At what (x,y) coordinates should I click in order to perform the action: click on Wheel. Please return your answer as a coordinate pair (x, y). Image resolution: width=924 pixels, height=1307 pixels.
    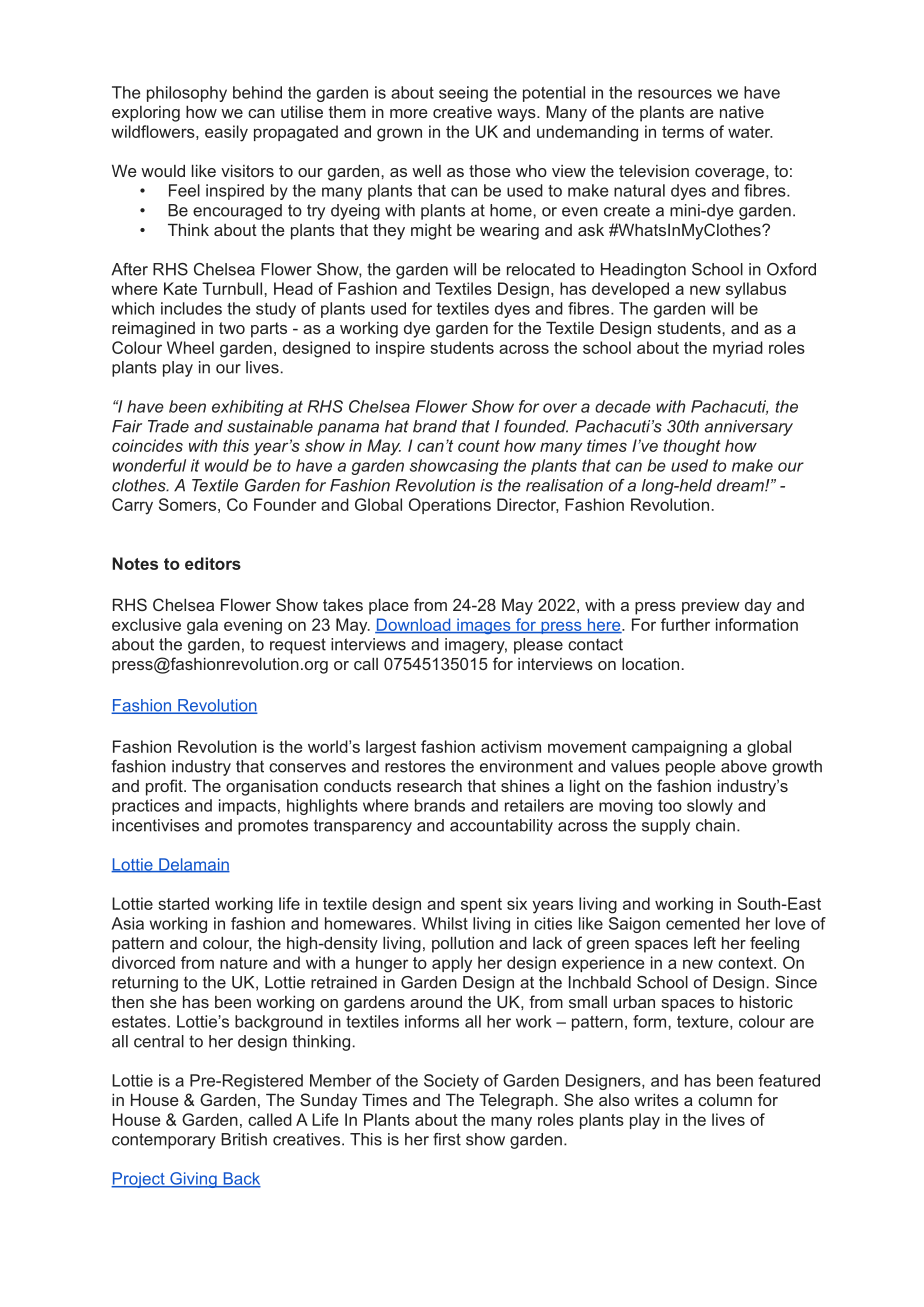
    Looking at the image, I should click on (190, 347).
